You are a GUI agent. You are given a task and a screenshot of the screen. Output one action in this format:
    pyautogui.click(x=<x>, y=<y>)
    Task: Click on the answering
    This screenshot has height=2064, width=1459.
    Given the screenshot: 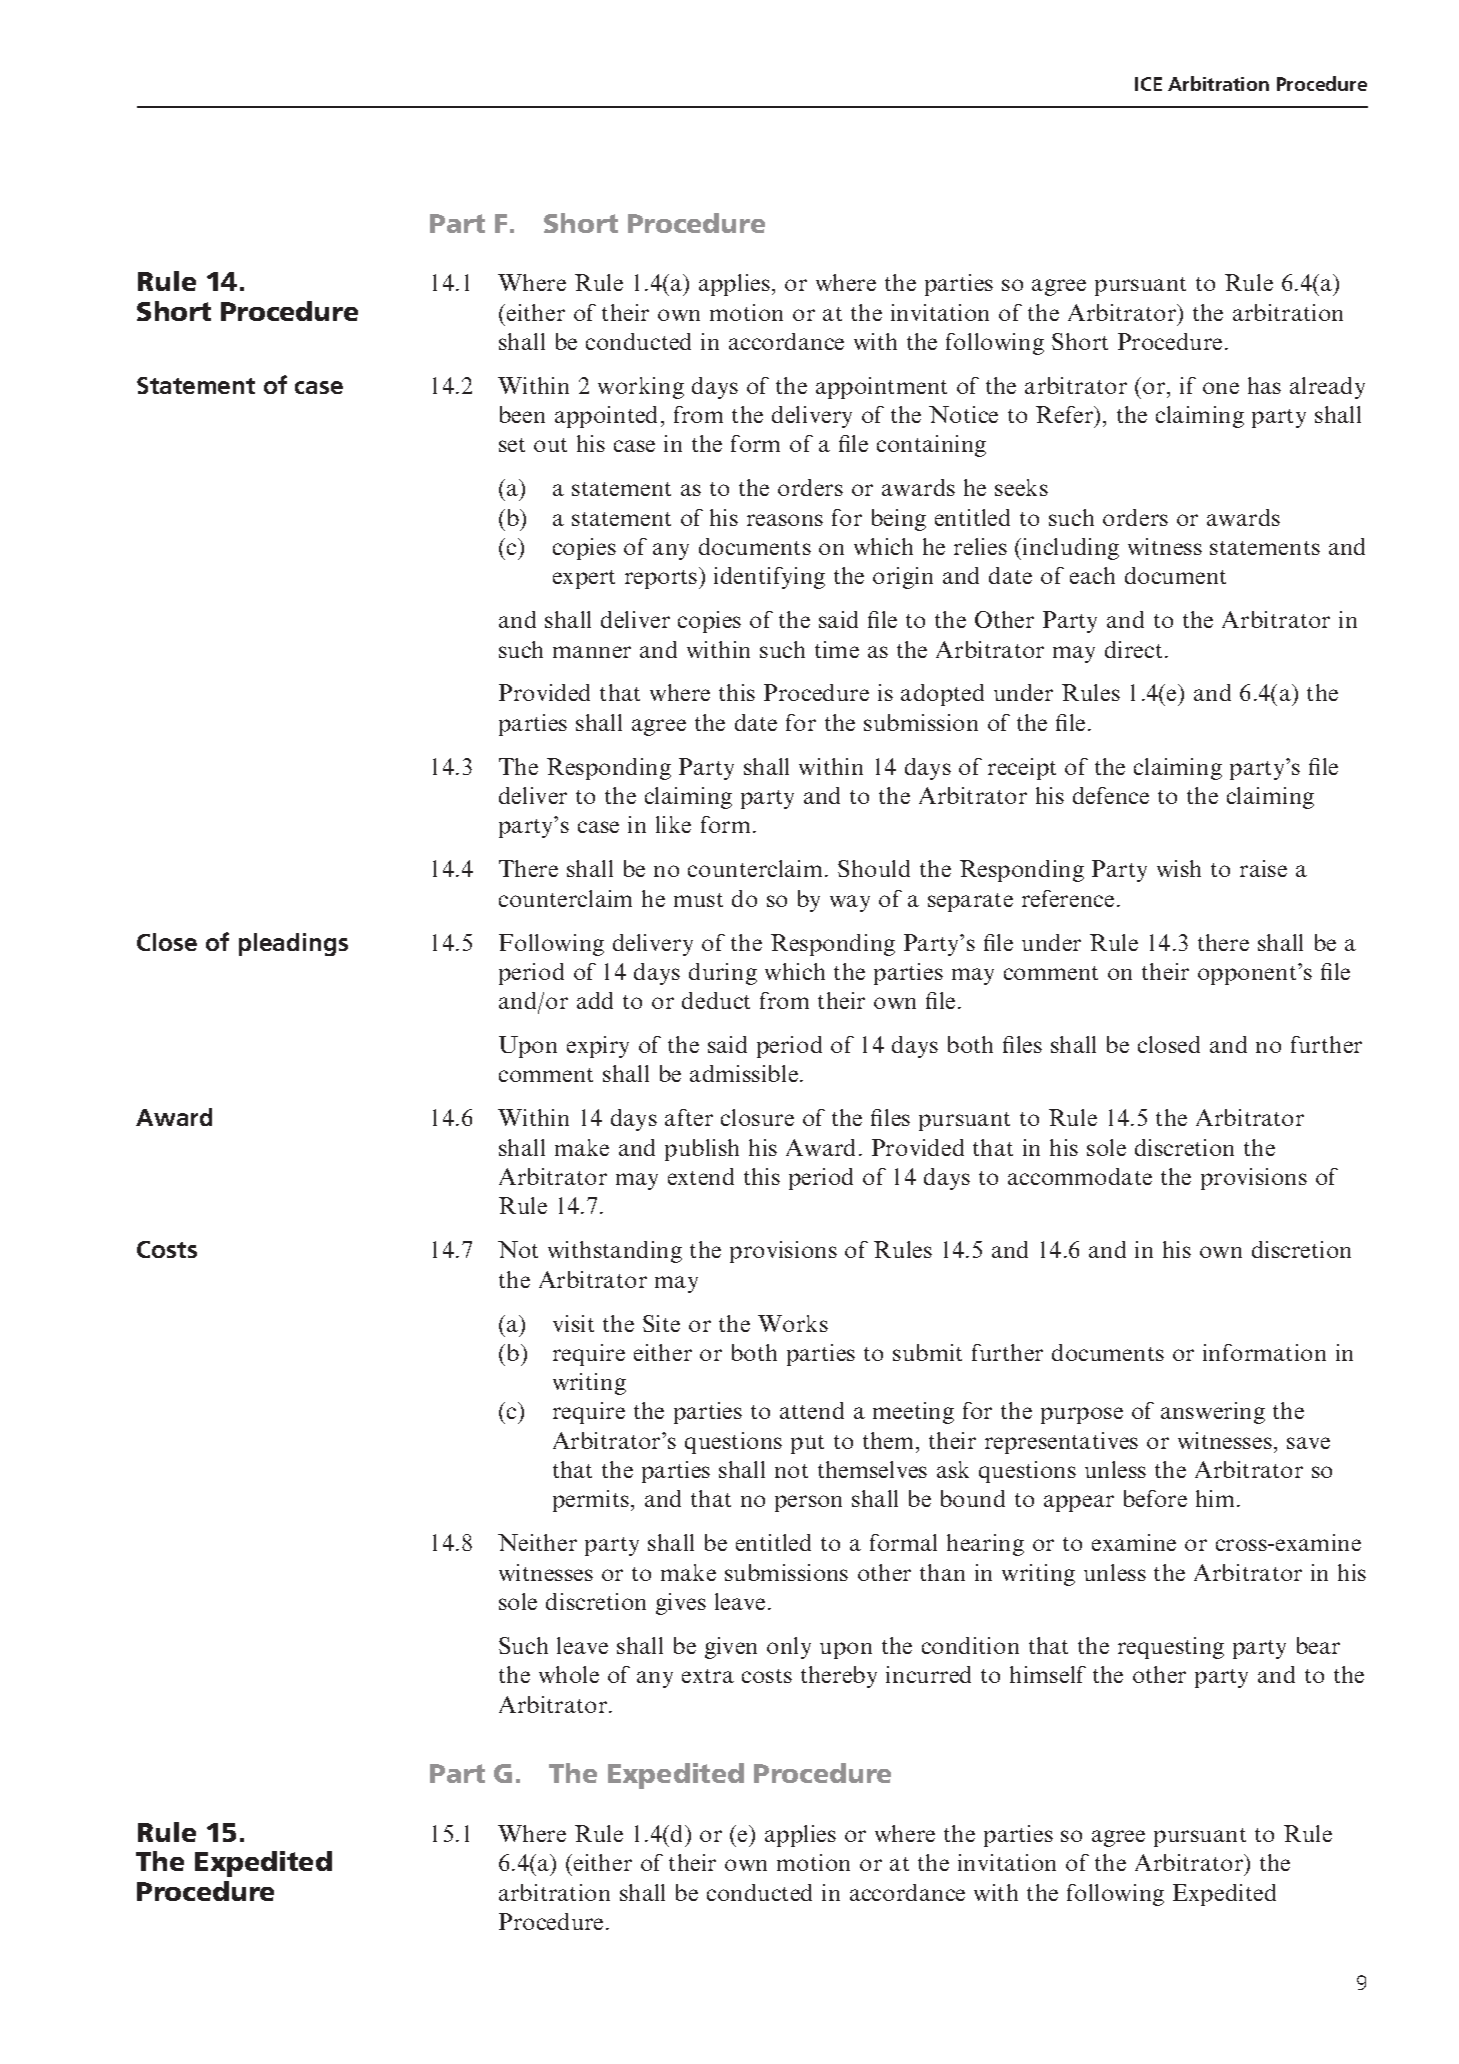 What is the action you would take?
    pyautogui.click(x=1213, y=1413)
